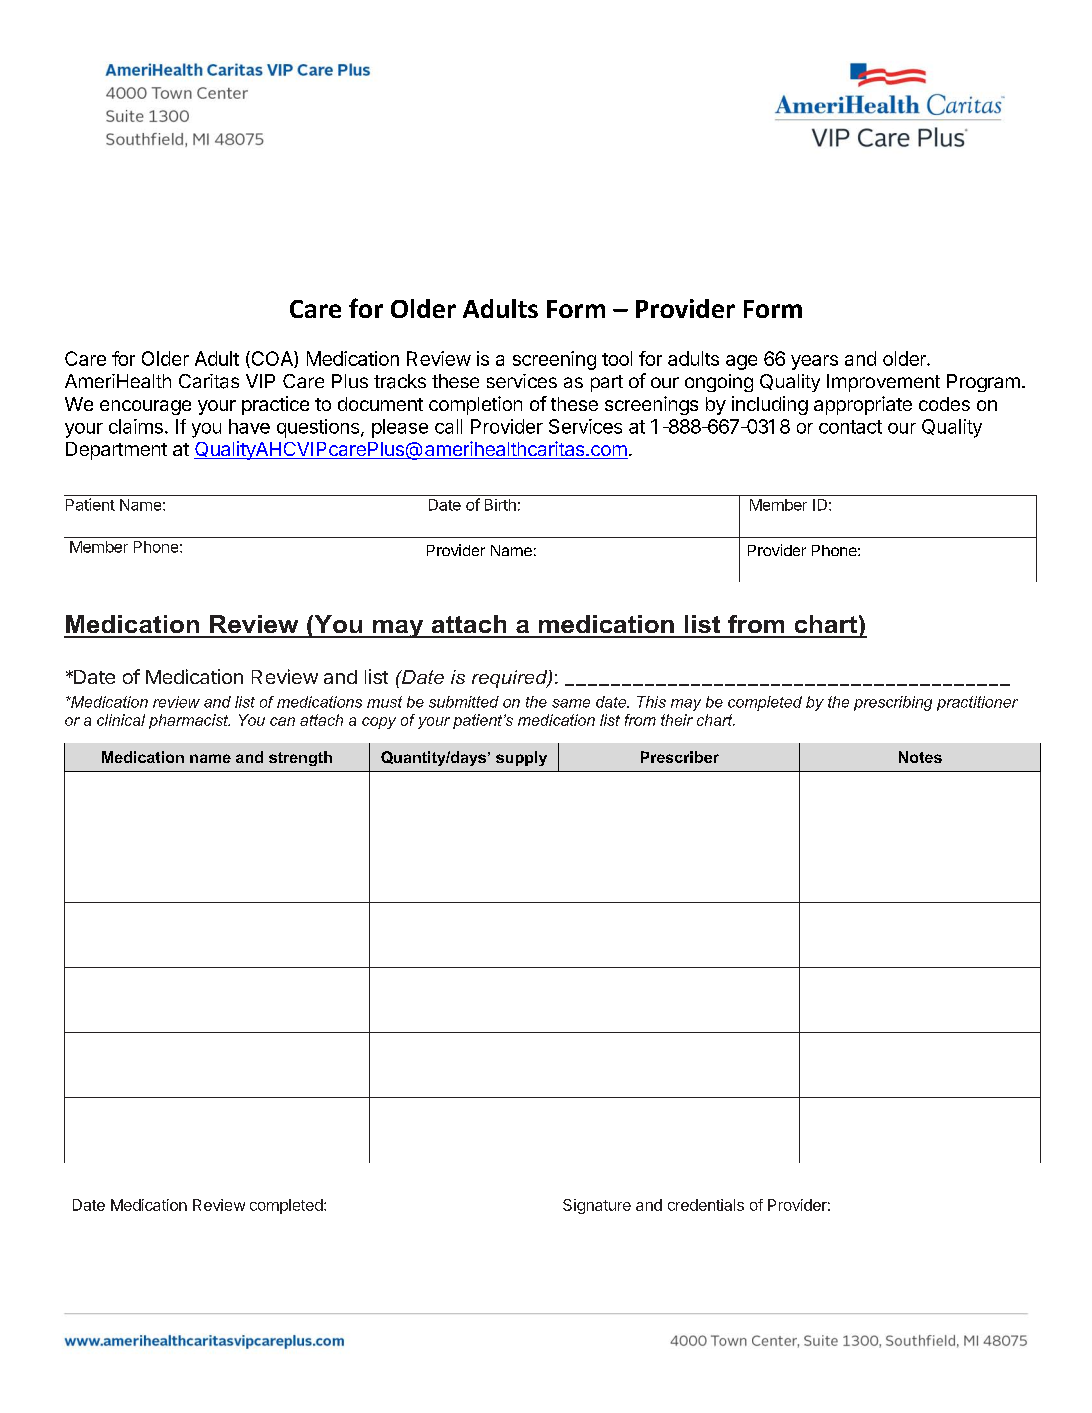 This screenshot has width=1092, height=1413. I want to click on tool, so click(617, 358).
